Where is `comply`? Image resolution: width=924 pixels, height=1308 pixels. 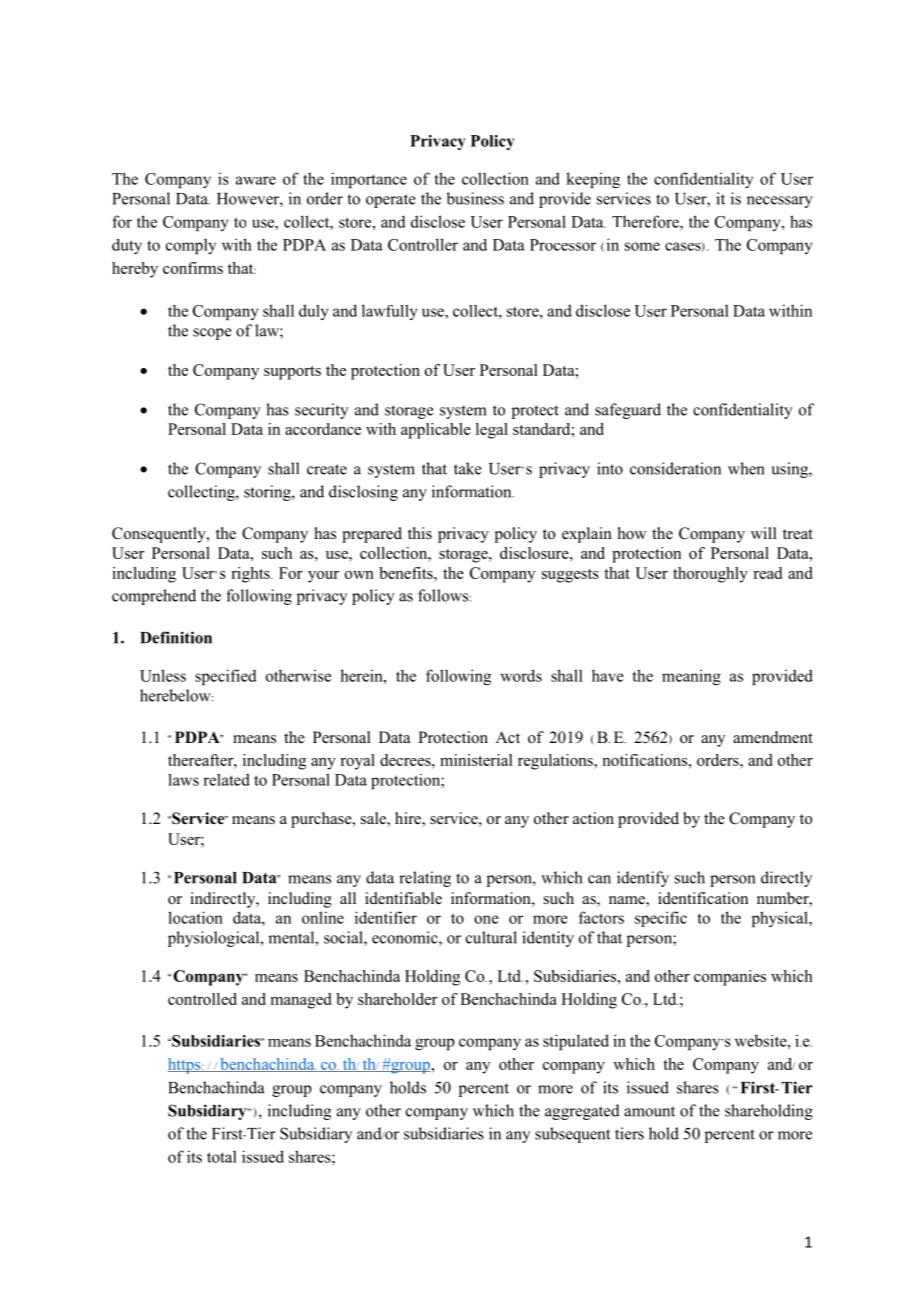 comply is located at coordinates (191, 246).
